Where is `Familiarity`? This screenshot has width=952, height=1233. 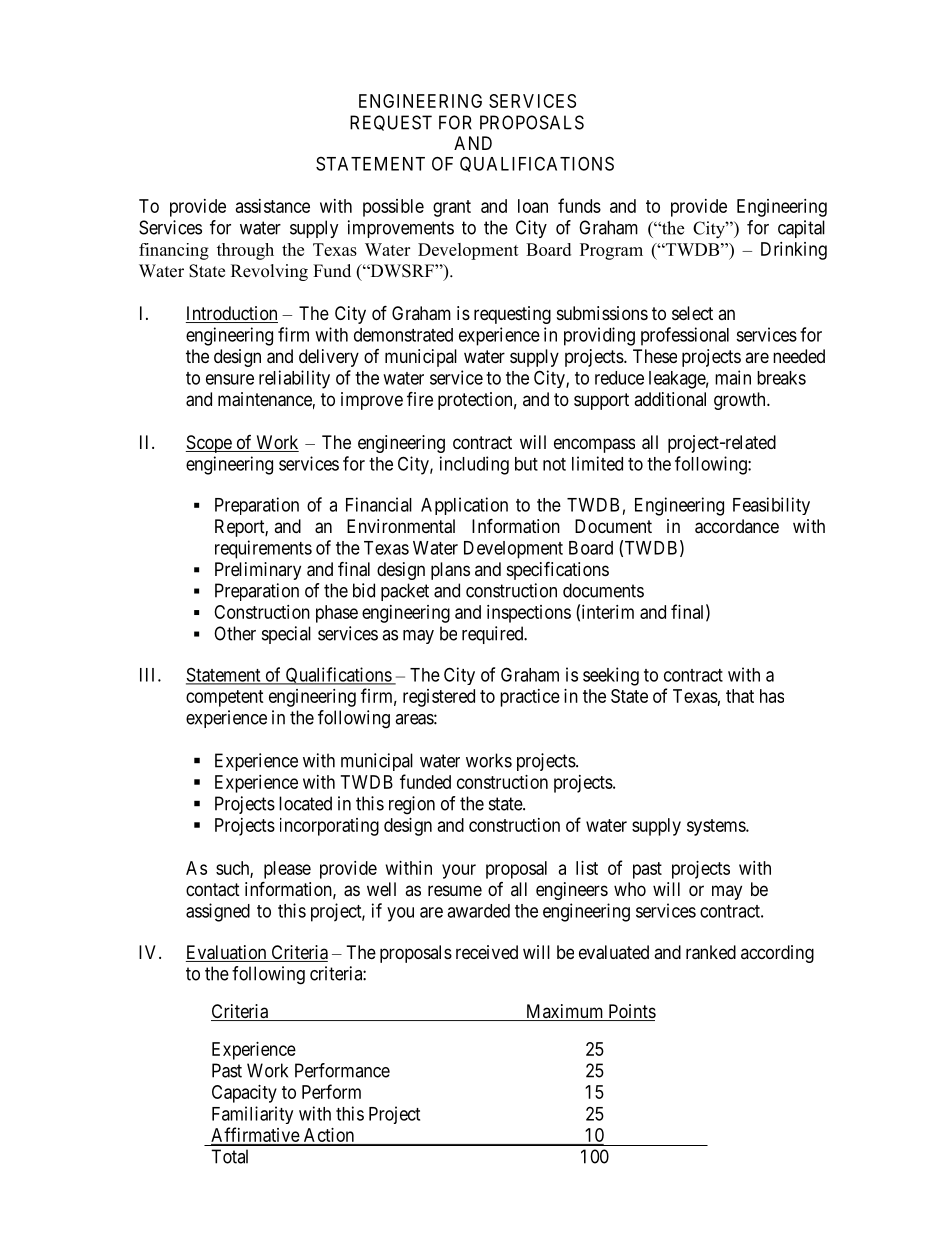 Familiarity is located at coordinates (252, 1115).
